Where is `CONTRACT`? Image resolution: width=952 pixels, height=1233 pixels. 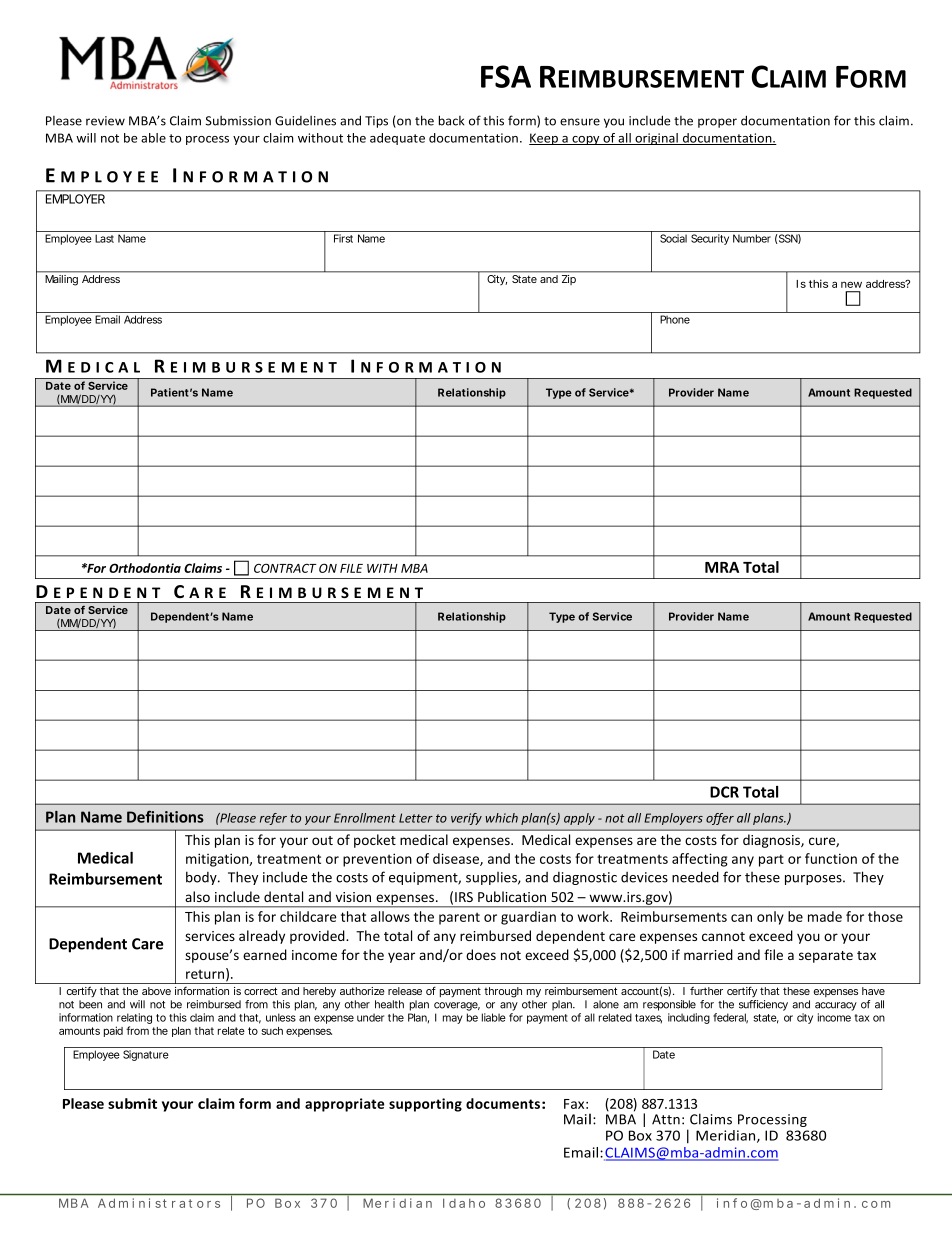 CONTRACT is located at coordinates (285, 568).
